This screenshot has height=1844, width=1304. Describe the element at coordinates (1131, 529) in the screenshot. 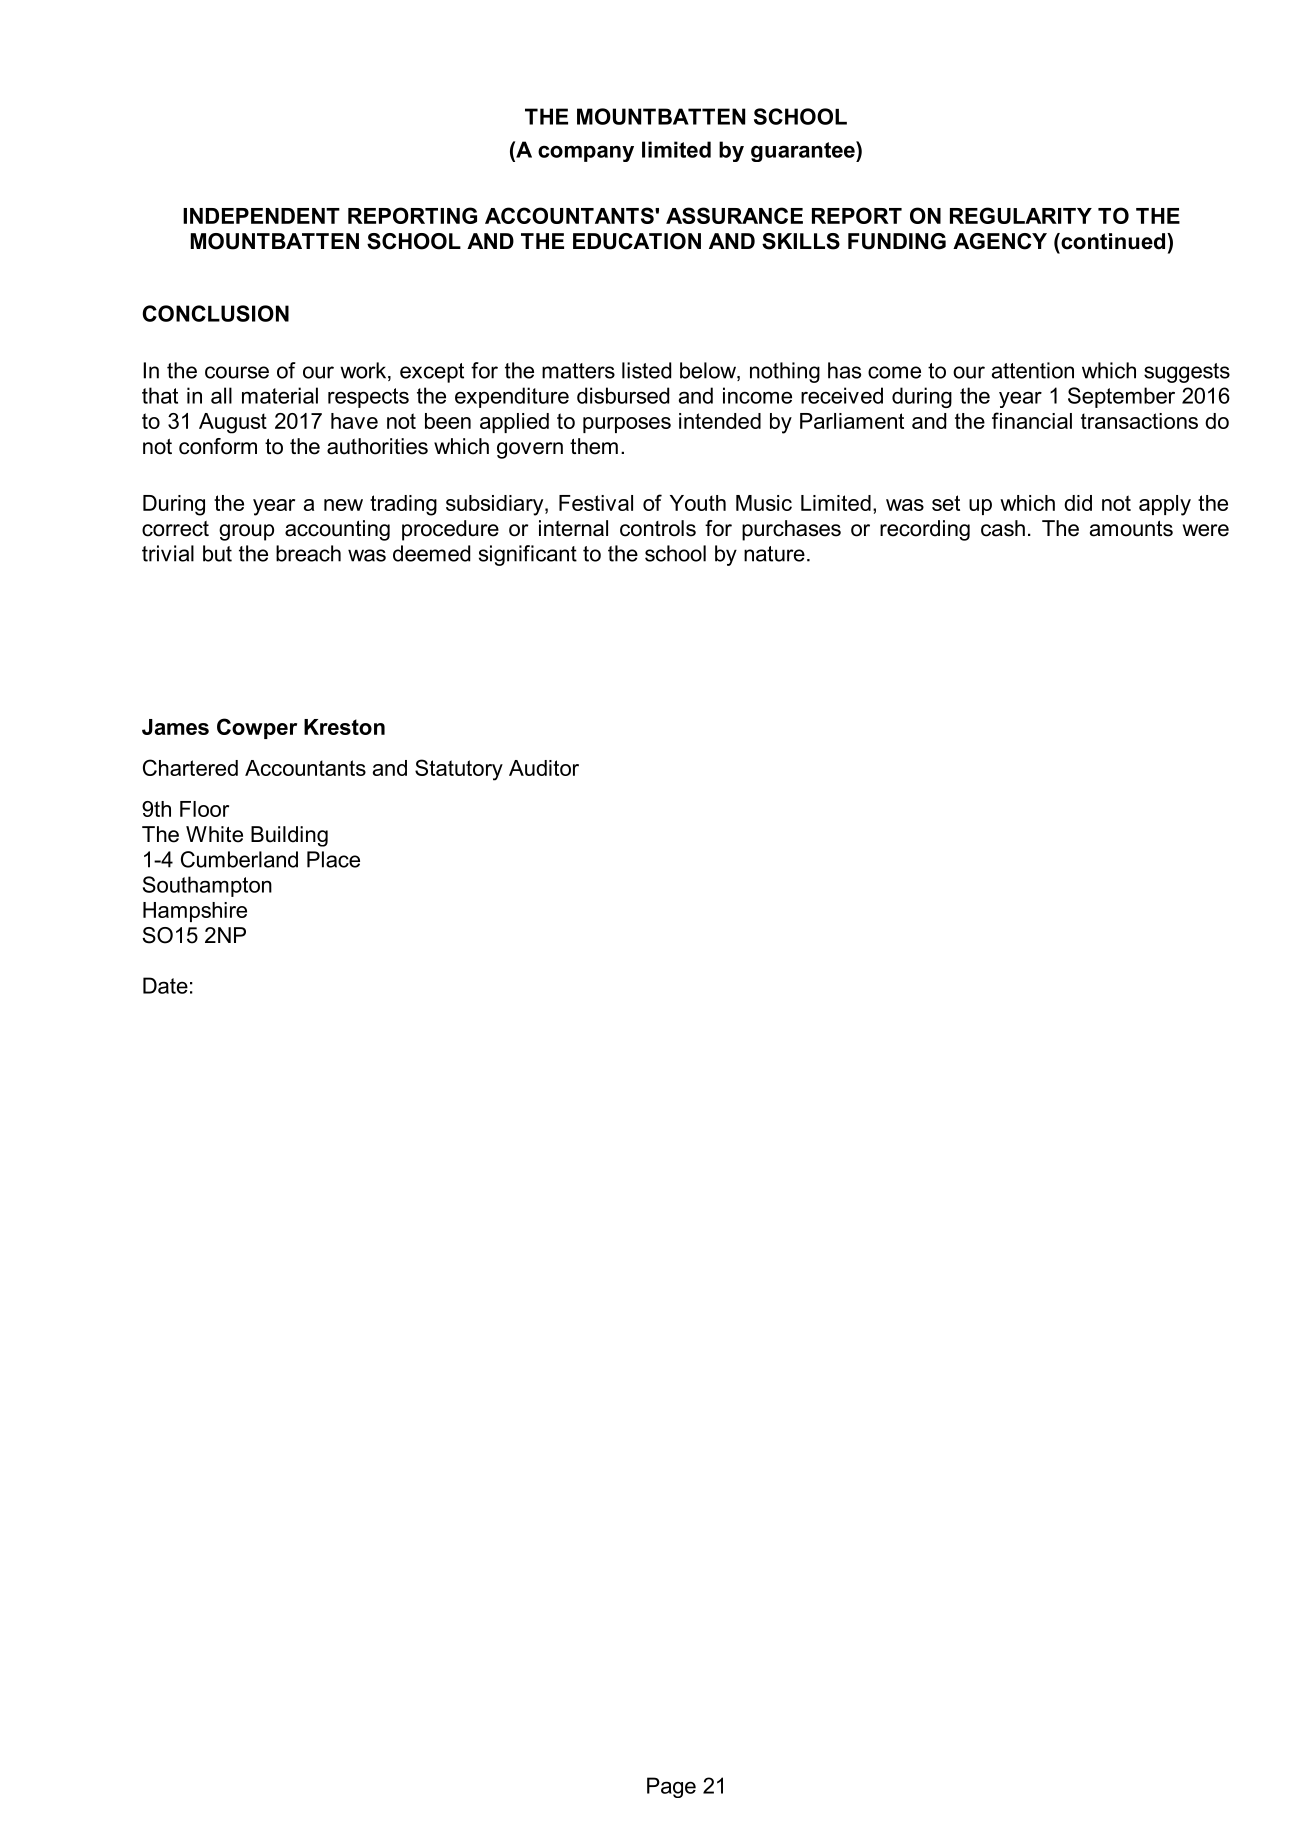

I see `amounts` at that location.
